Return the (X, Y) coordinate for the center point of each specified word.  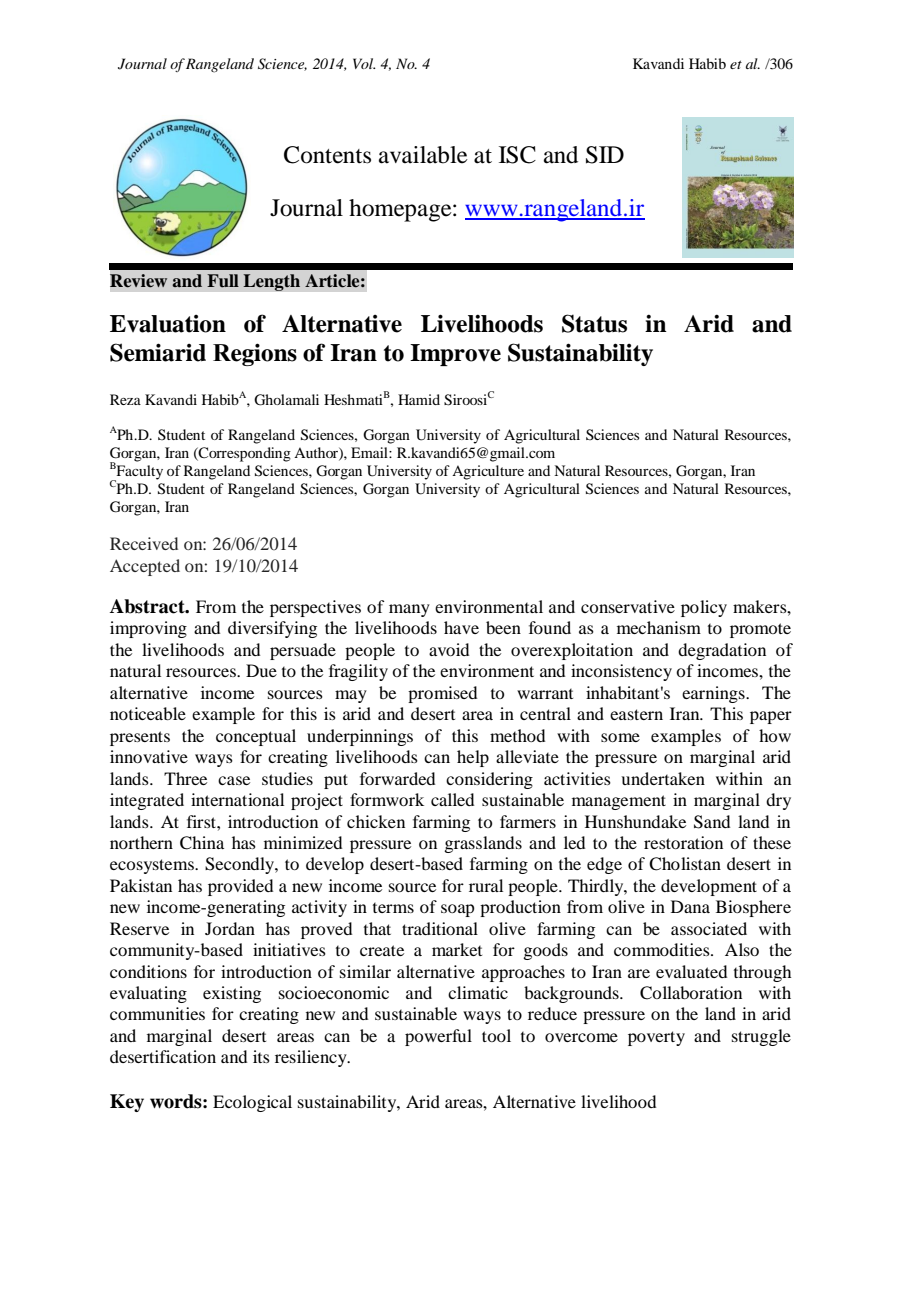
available (423, 155)
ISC (517, 155)
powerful (438, 1037)
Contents (327, 155)
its (261, 1056)
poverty (656, 1038)
